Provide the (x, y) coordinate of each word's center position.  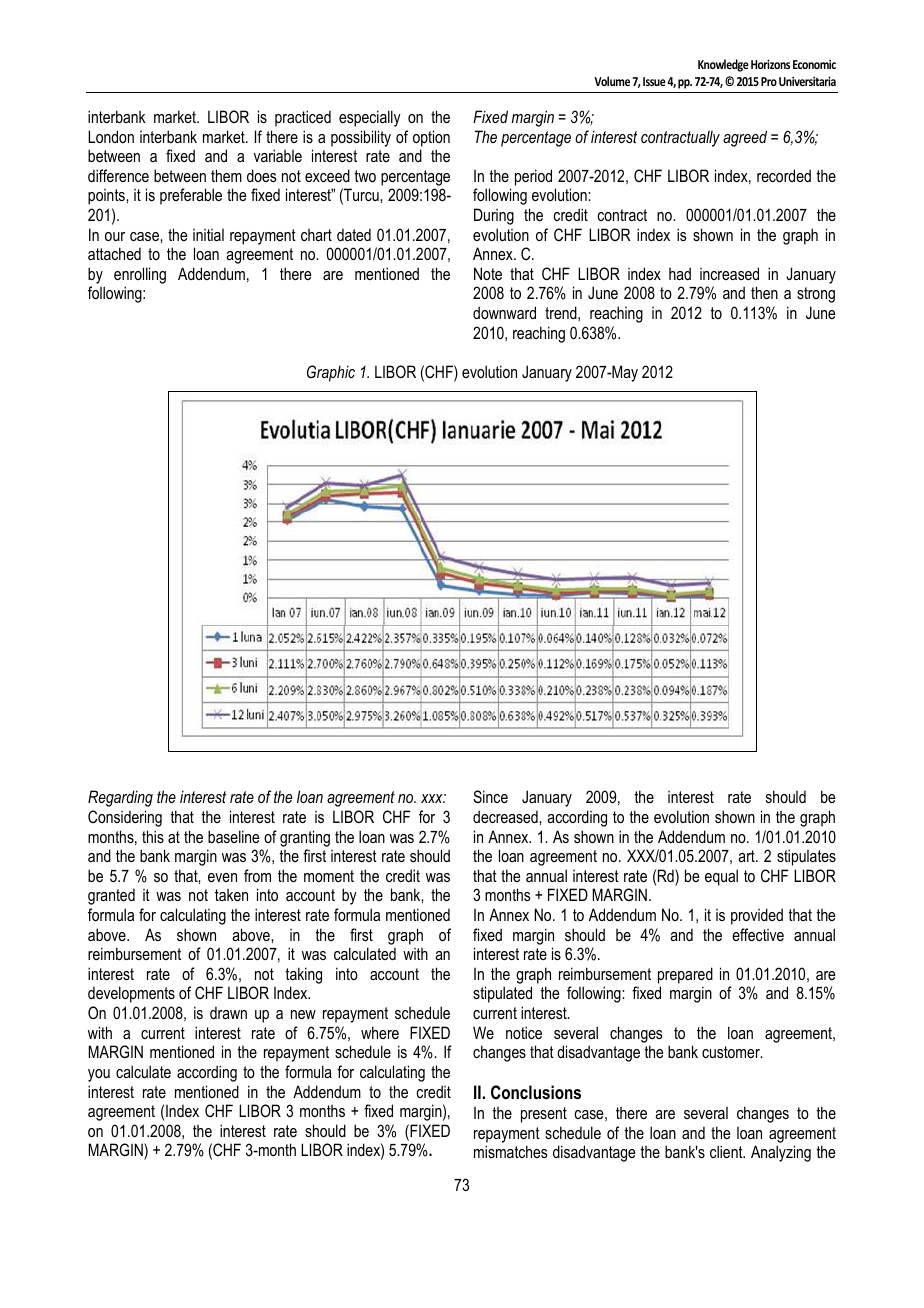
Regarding (120, 798)
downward (504, 312)
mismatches (510, 1151)
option (431, 138)
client (727, 1151)
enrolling (140, 275)
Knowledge (723, 65)
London (111, 136)
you (99, 1075)
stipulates (806, 857)
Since (490, 797)
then (764, 292)
